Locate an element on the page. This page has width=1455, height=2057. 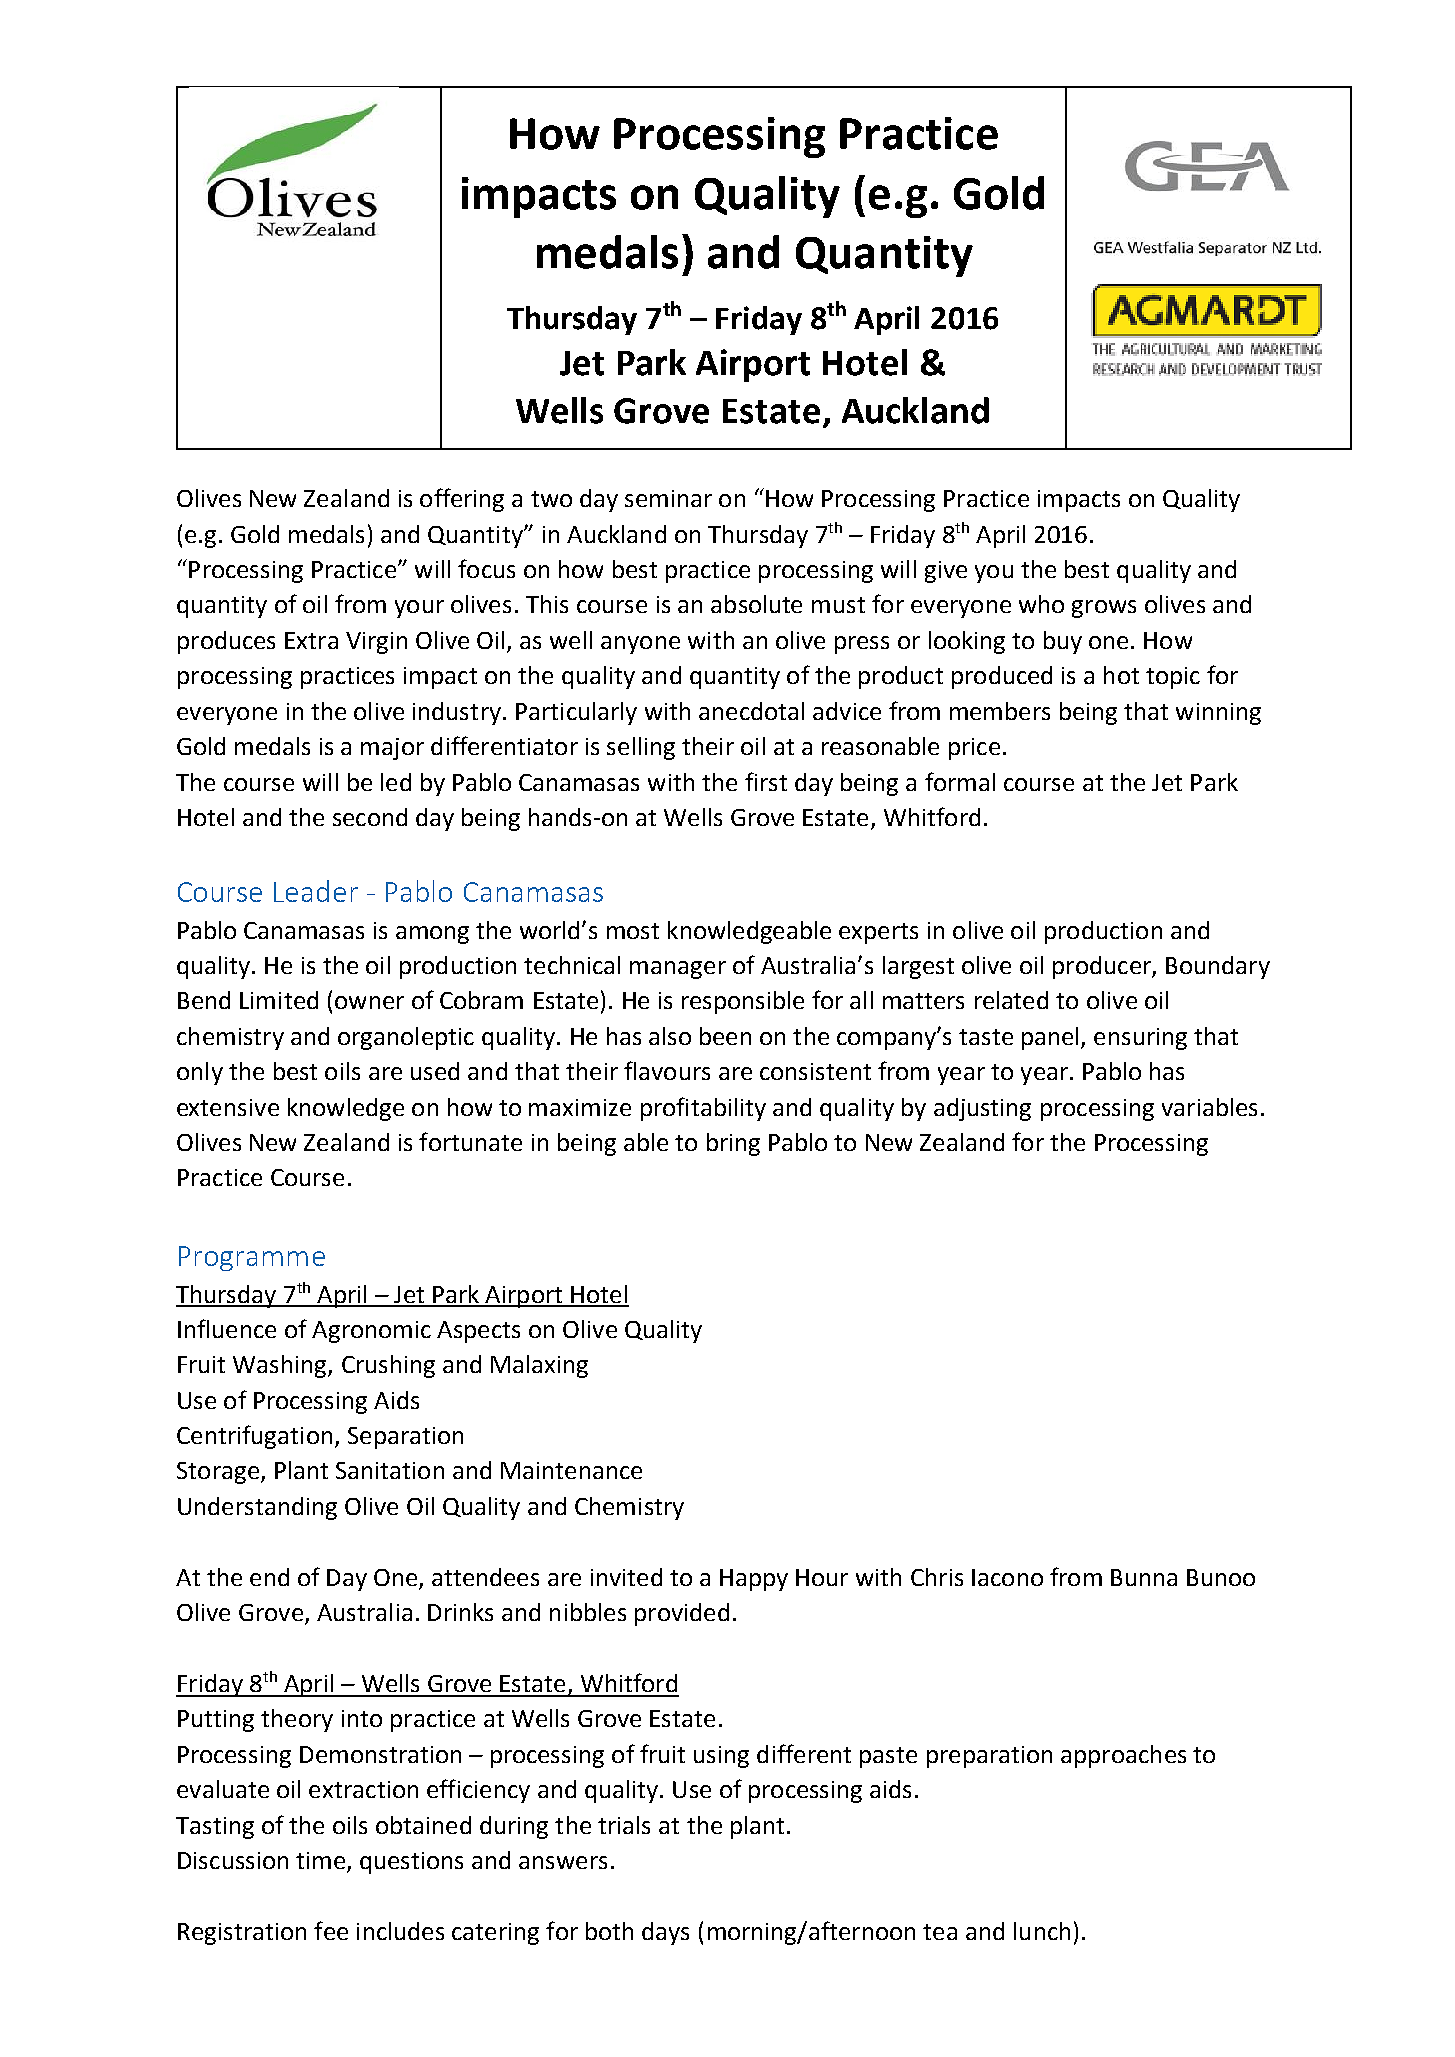
grows is located at coordinates (1104, 609).
